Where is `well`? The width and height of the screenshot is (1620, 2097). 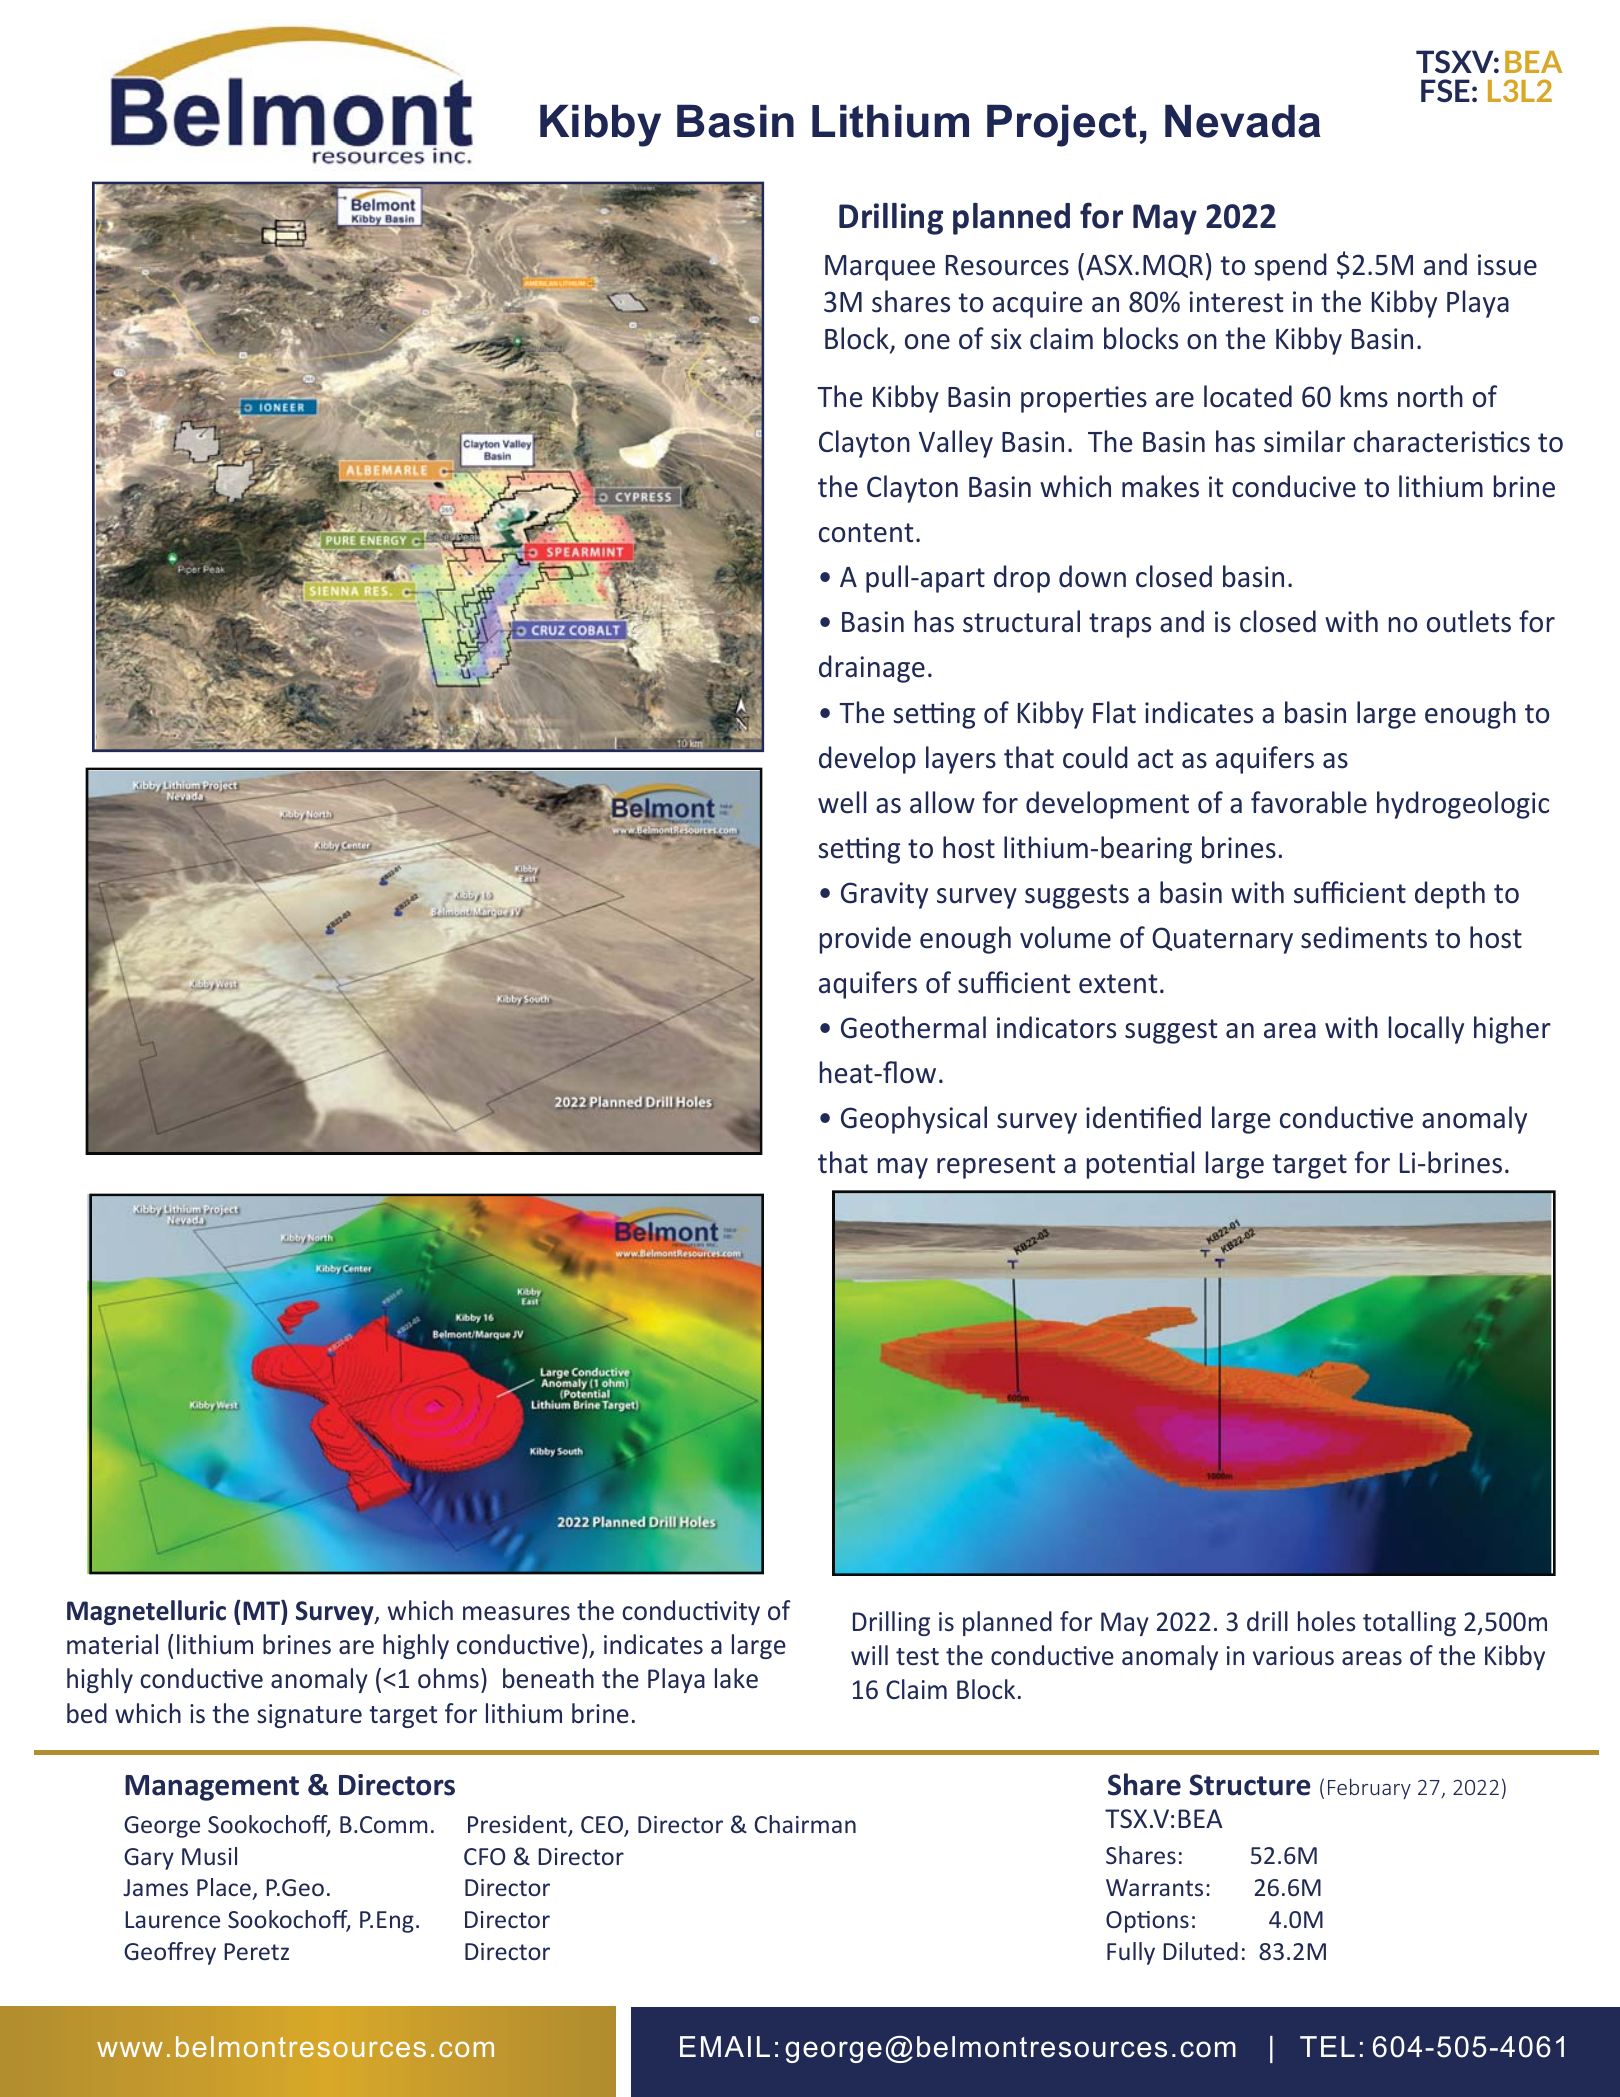
well is located at coordinates (842, 802).
